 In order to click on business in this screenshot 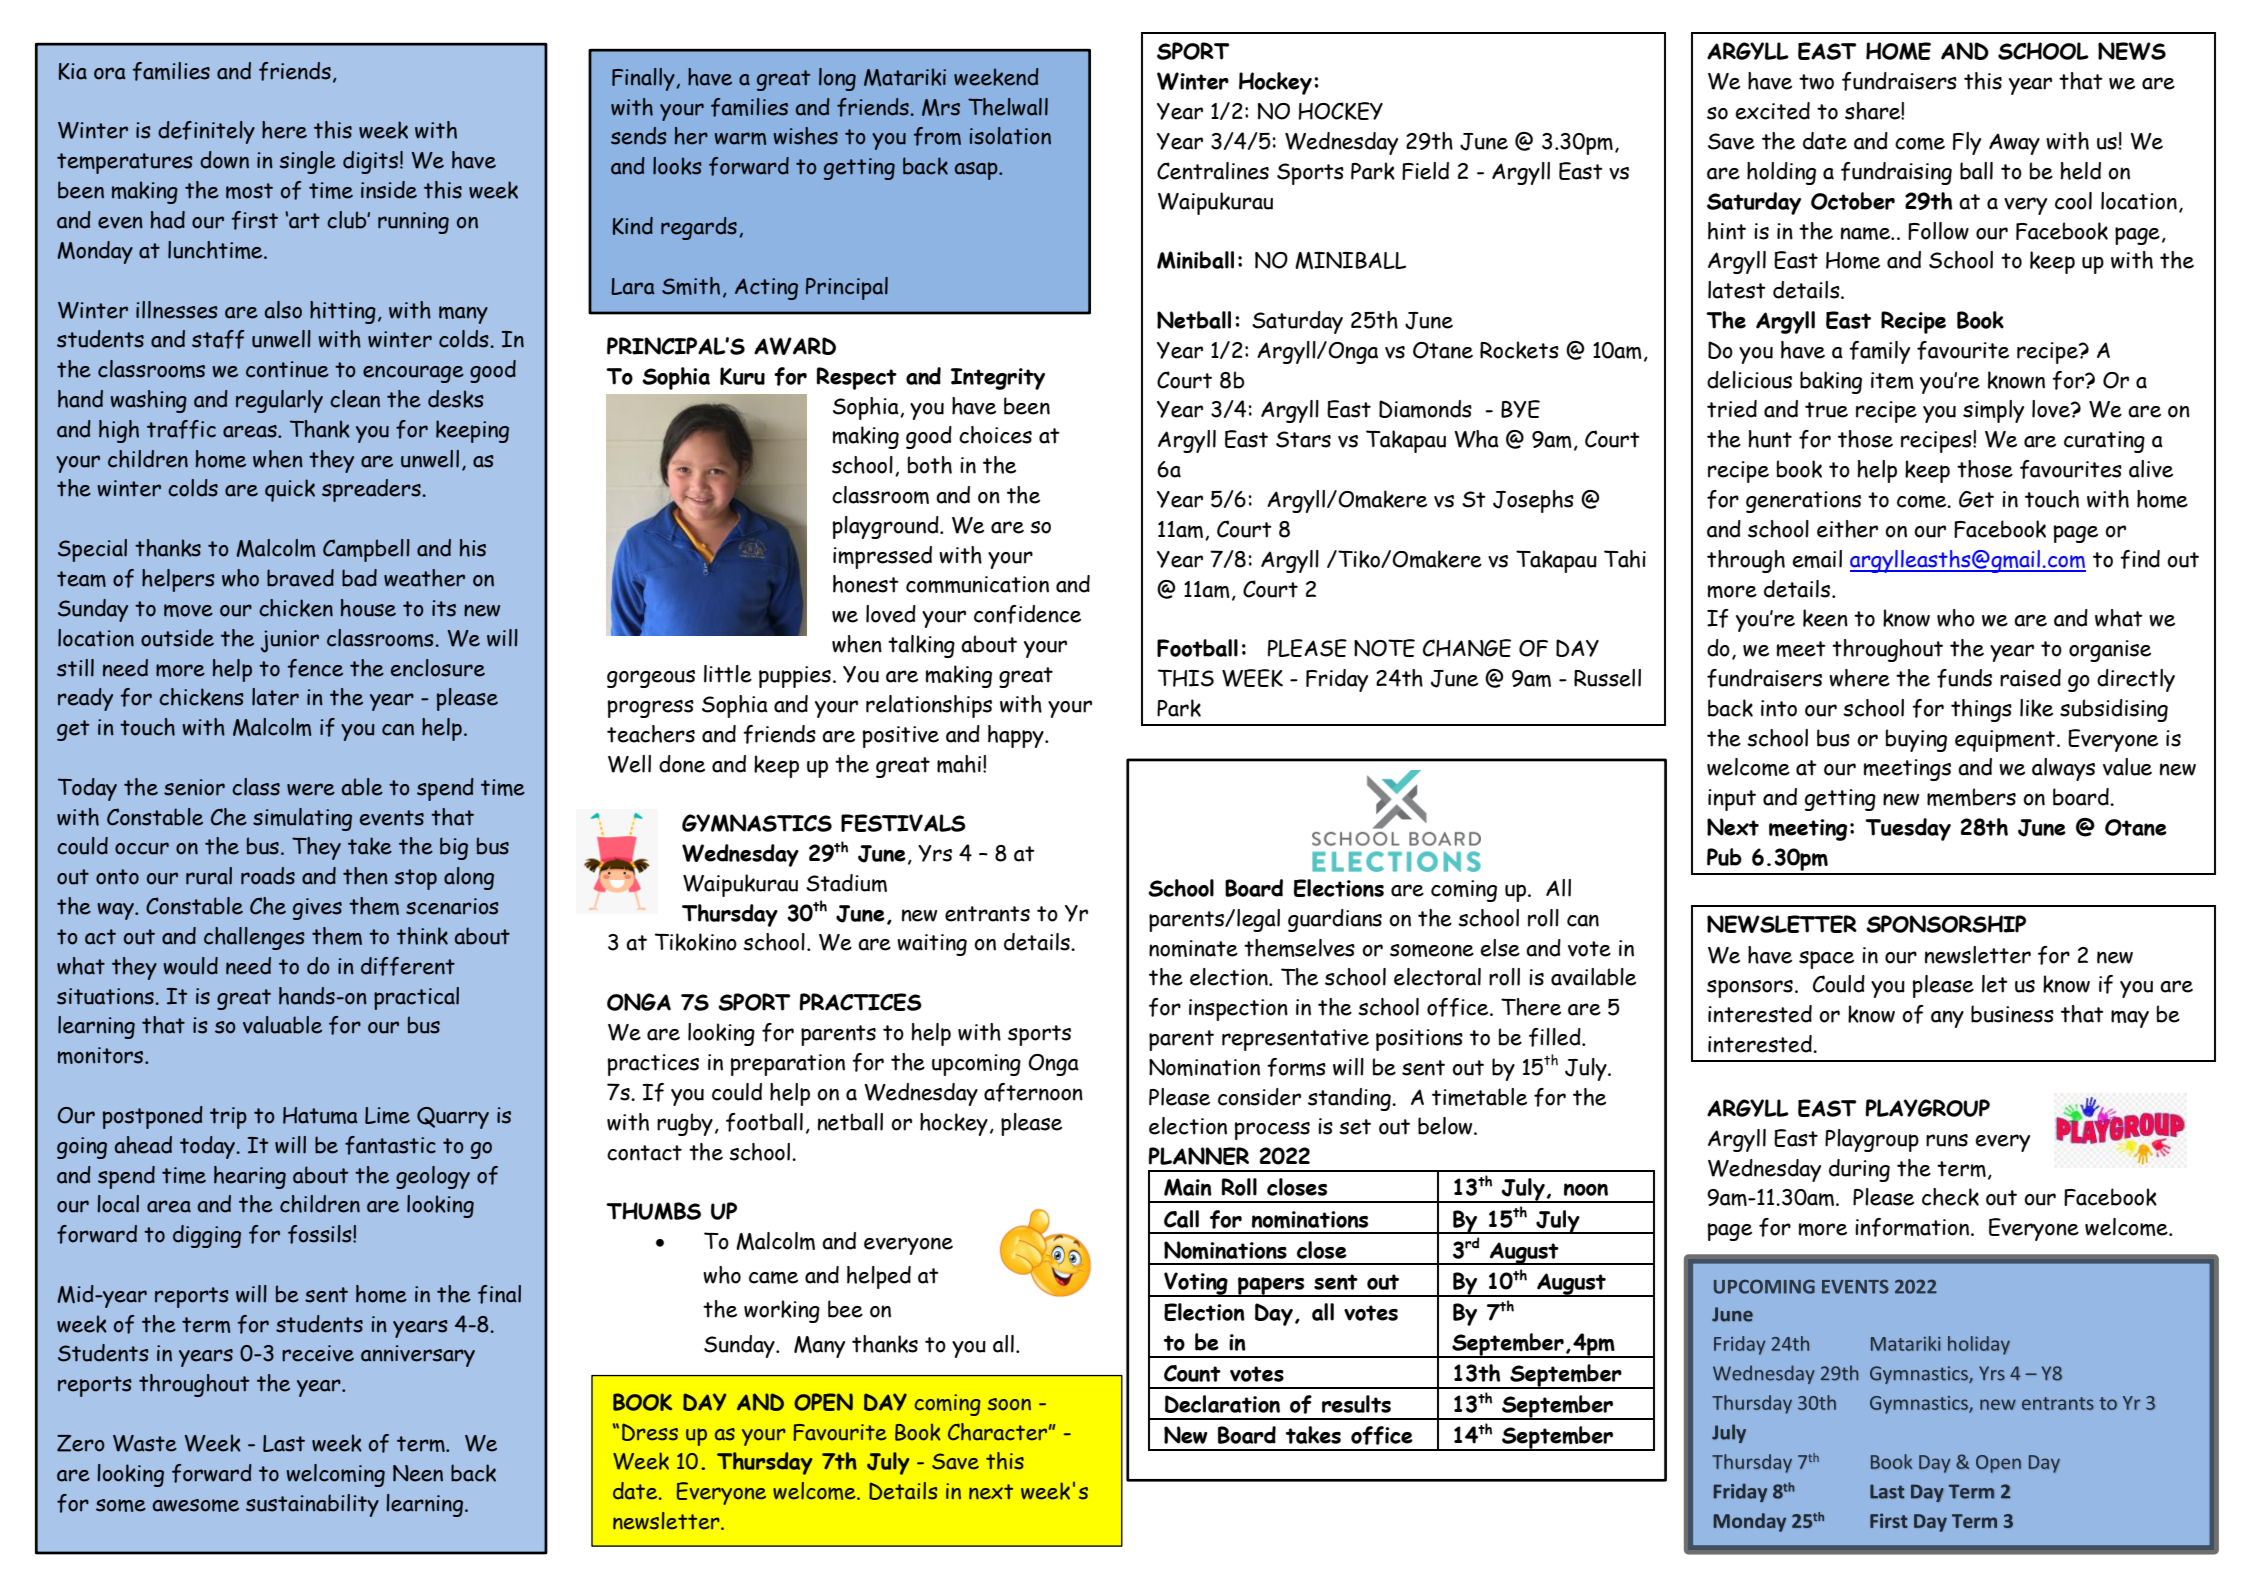, I will do `click(2012, 1014)`.
